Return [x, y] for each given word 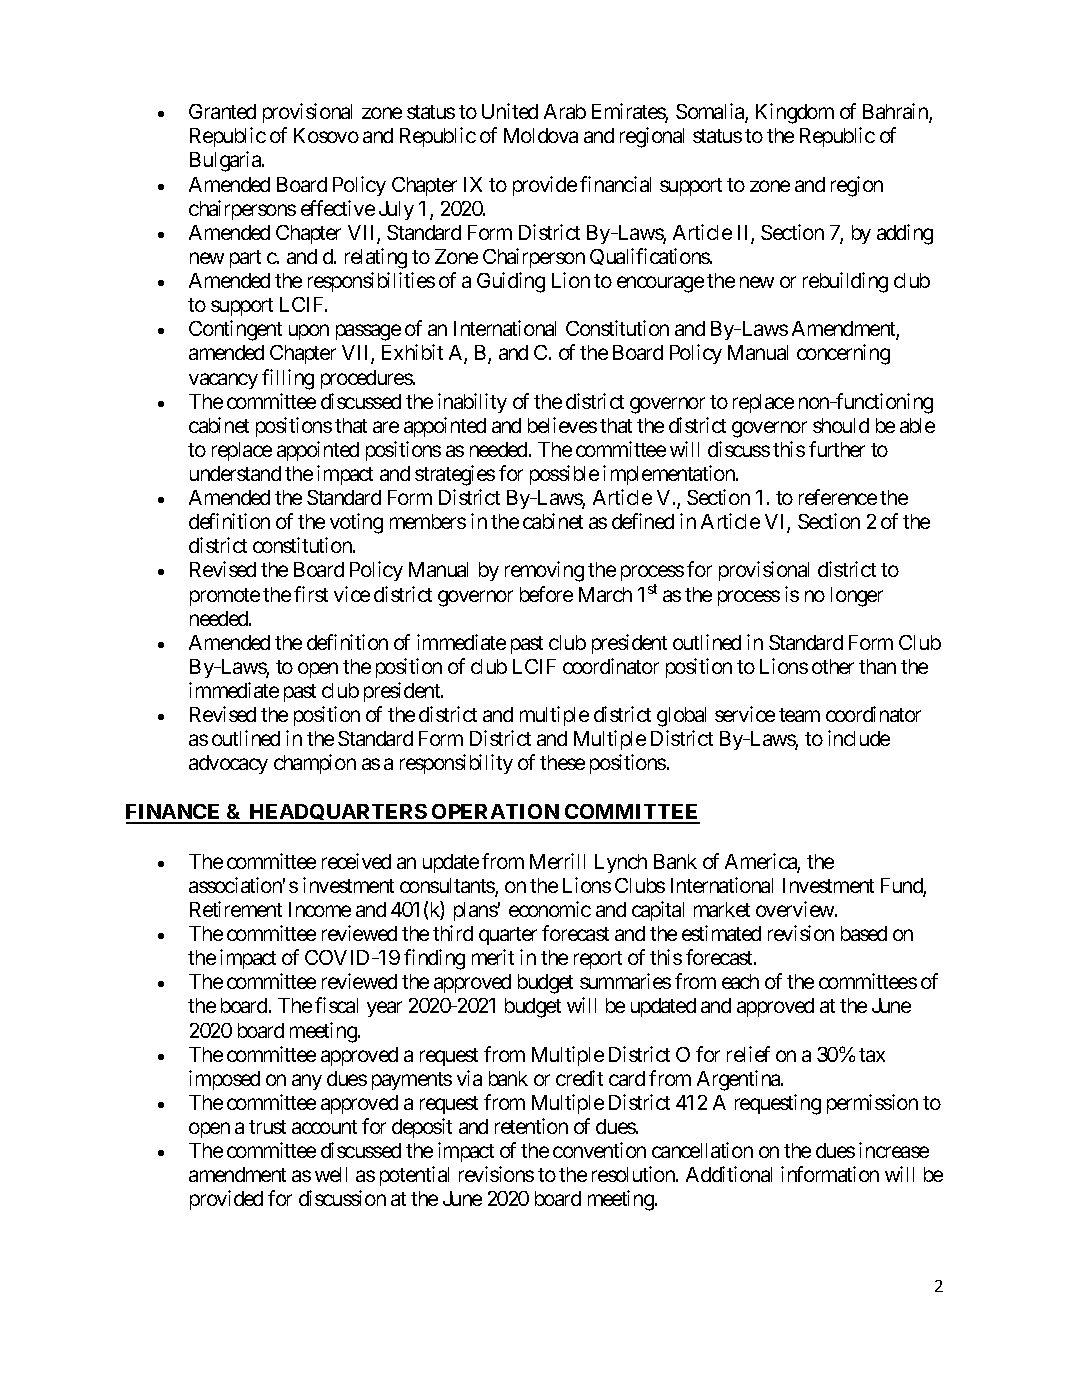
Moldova [541, 135]
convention [599, 1150]
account [324, 1127]
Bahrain [896, 112]
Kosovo [326, 135]
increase [894, 1150]
